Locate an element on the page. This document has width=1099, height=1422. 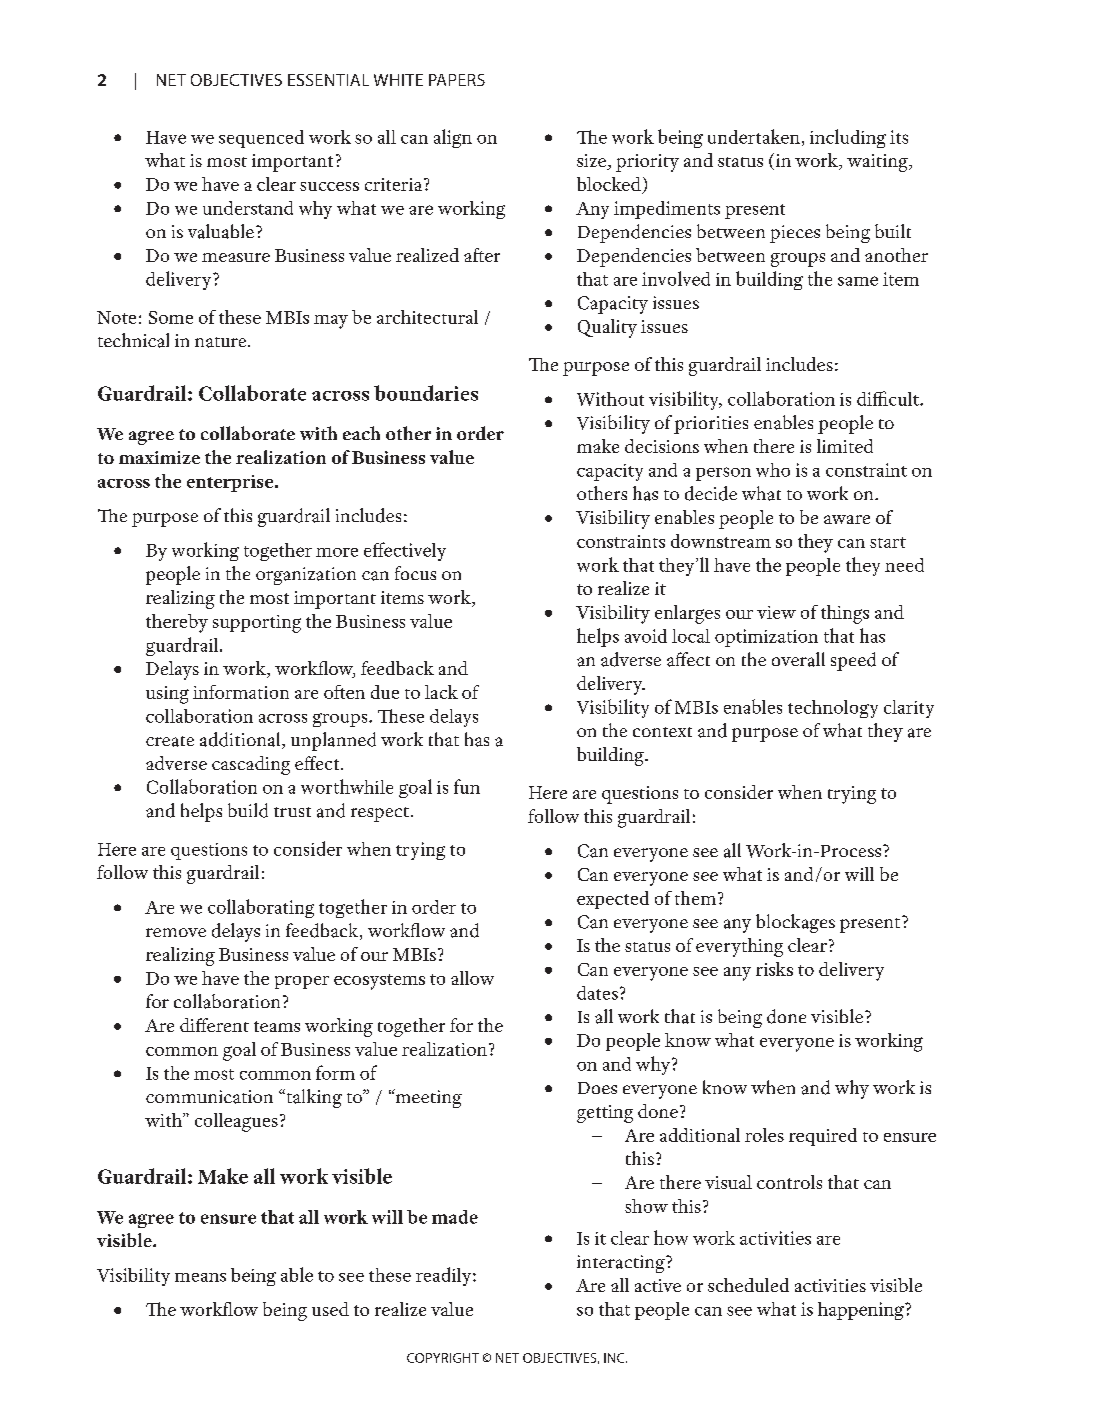
align is located at coordinates (453, 138).
